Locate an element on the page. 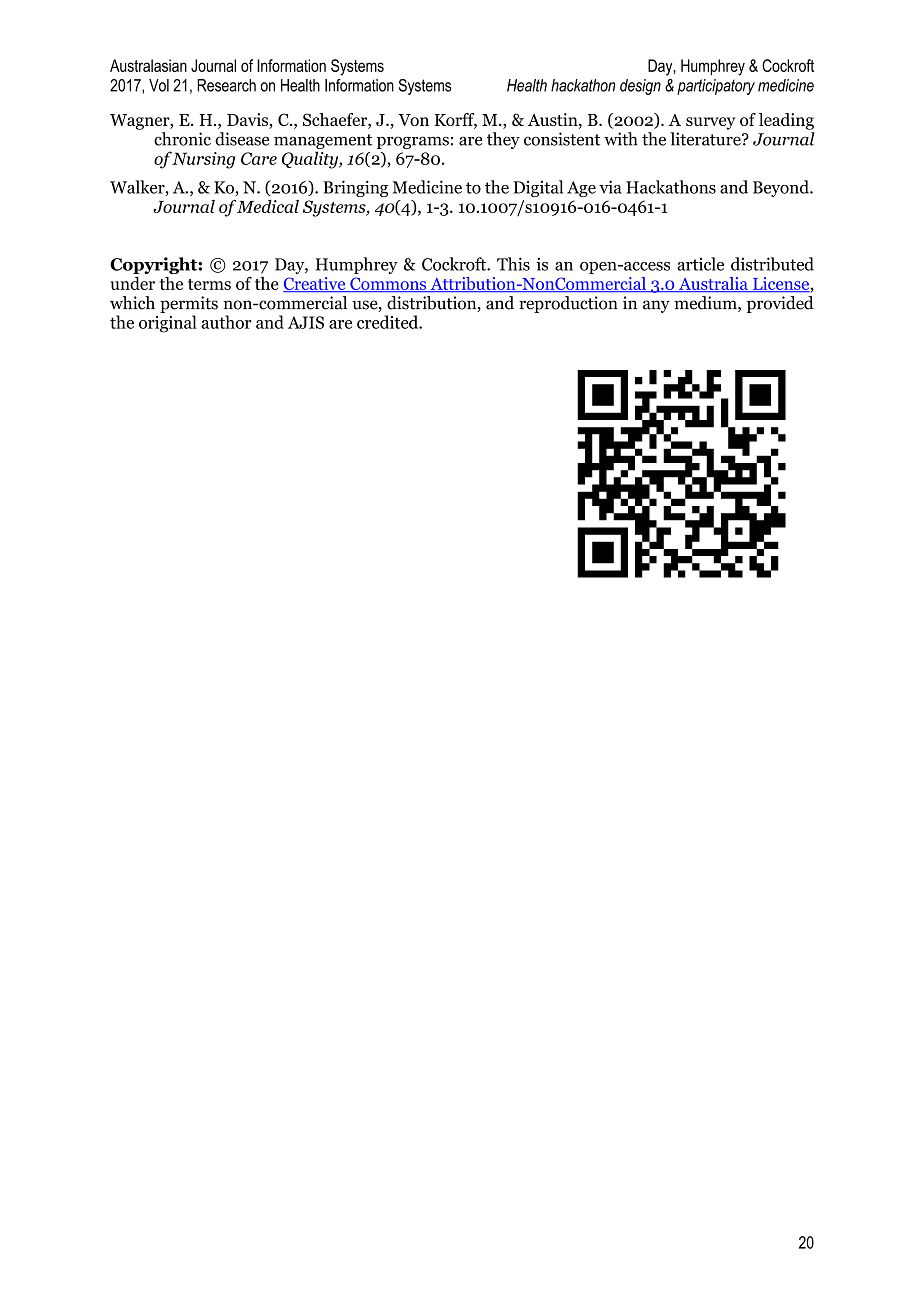 Image resolution: width=924 pixels, height=1308 pixels. participatory is located at coordinates (716, 87).
